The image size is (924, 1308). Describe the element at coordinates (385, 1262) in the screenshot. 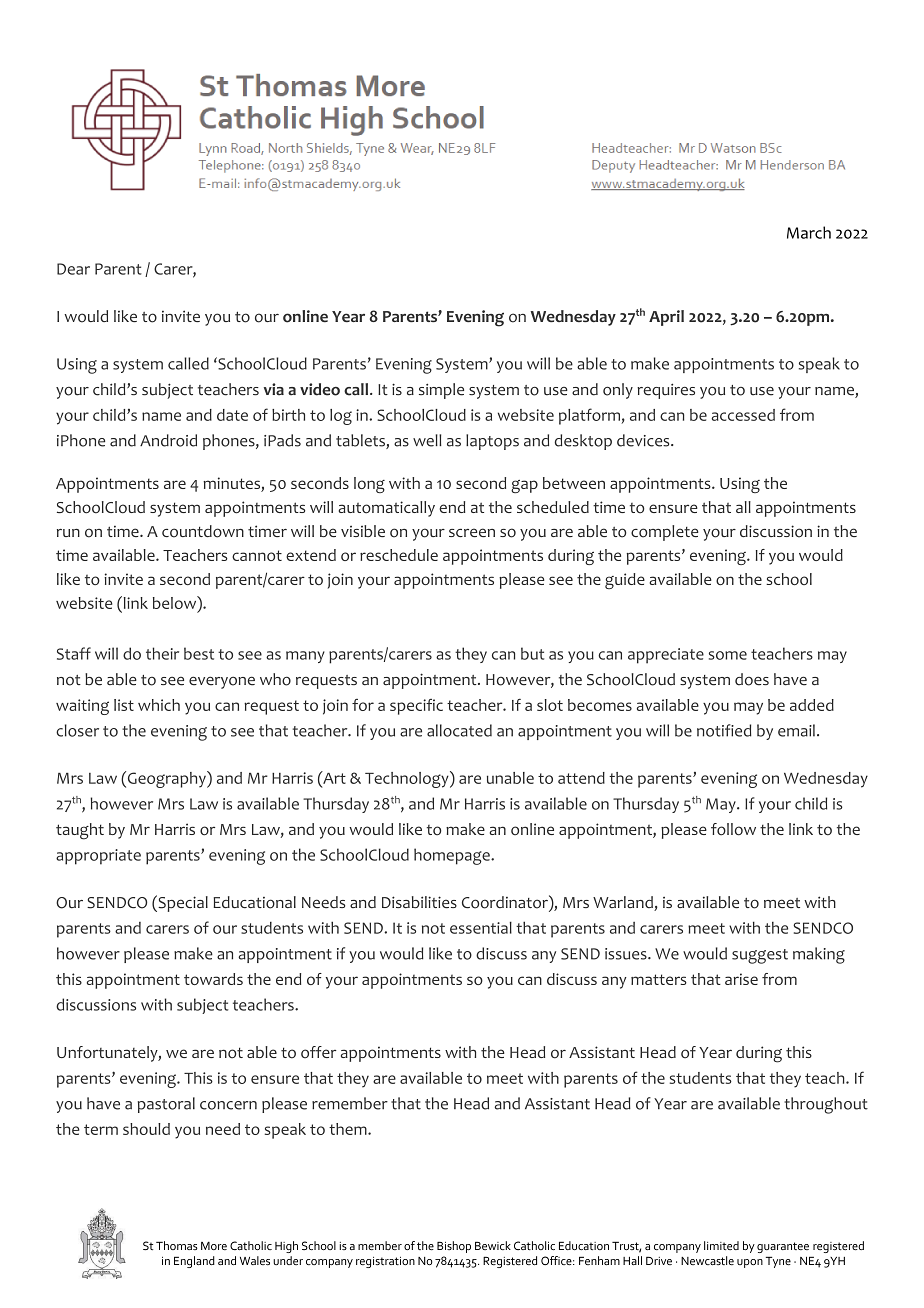

I see `registration` at that location.
